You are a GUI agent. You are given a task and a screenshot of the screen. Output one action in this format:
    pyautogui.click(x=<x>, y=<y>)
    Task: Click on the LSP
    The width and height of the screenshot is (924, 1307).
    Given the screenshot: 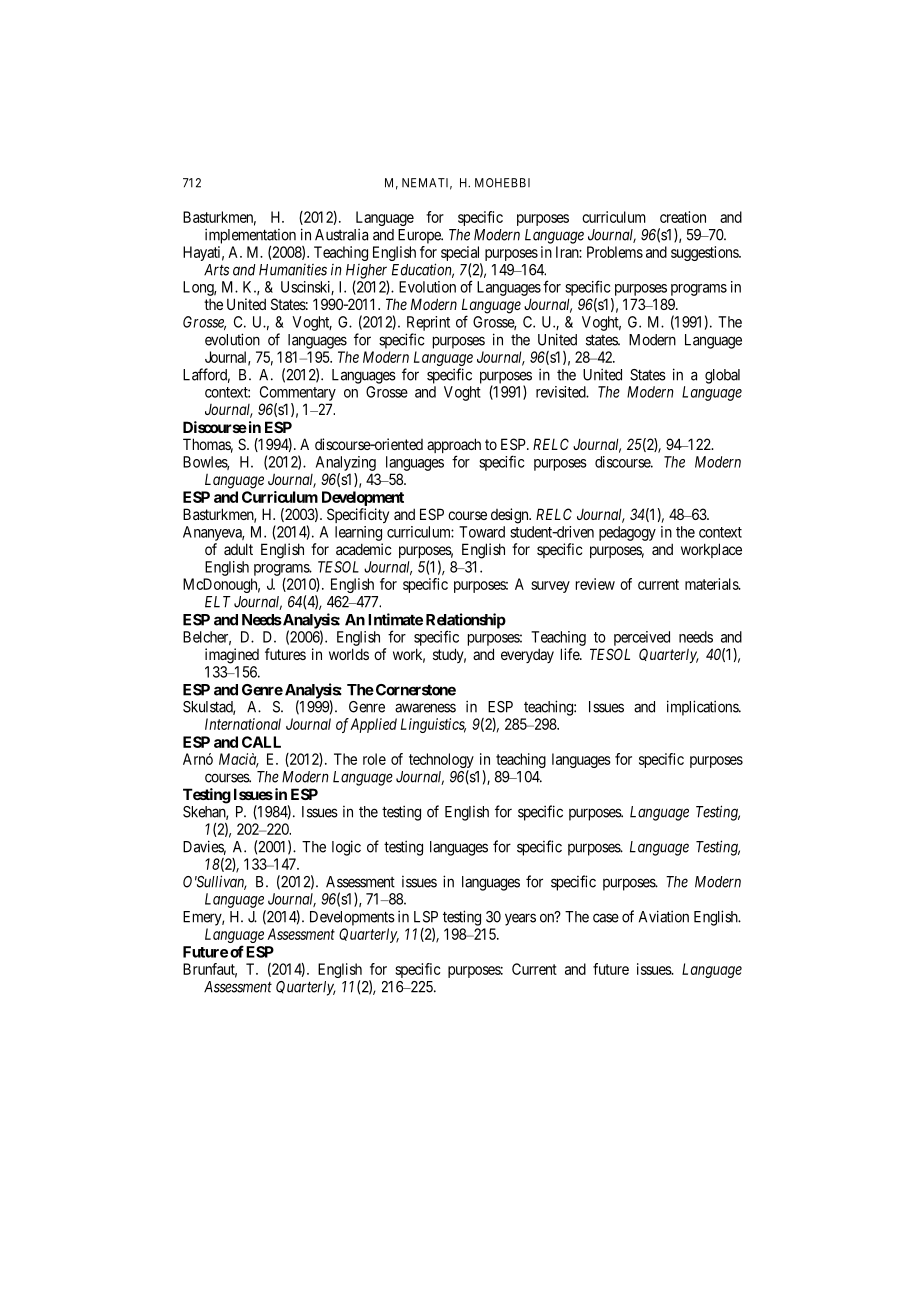 What is the action you would take?
    pyautogui.click(x=426, y=917)
